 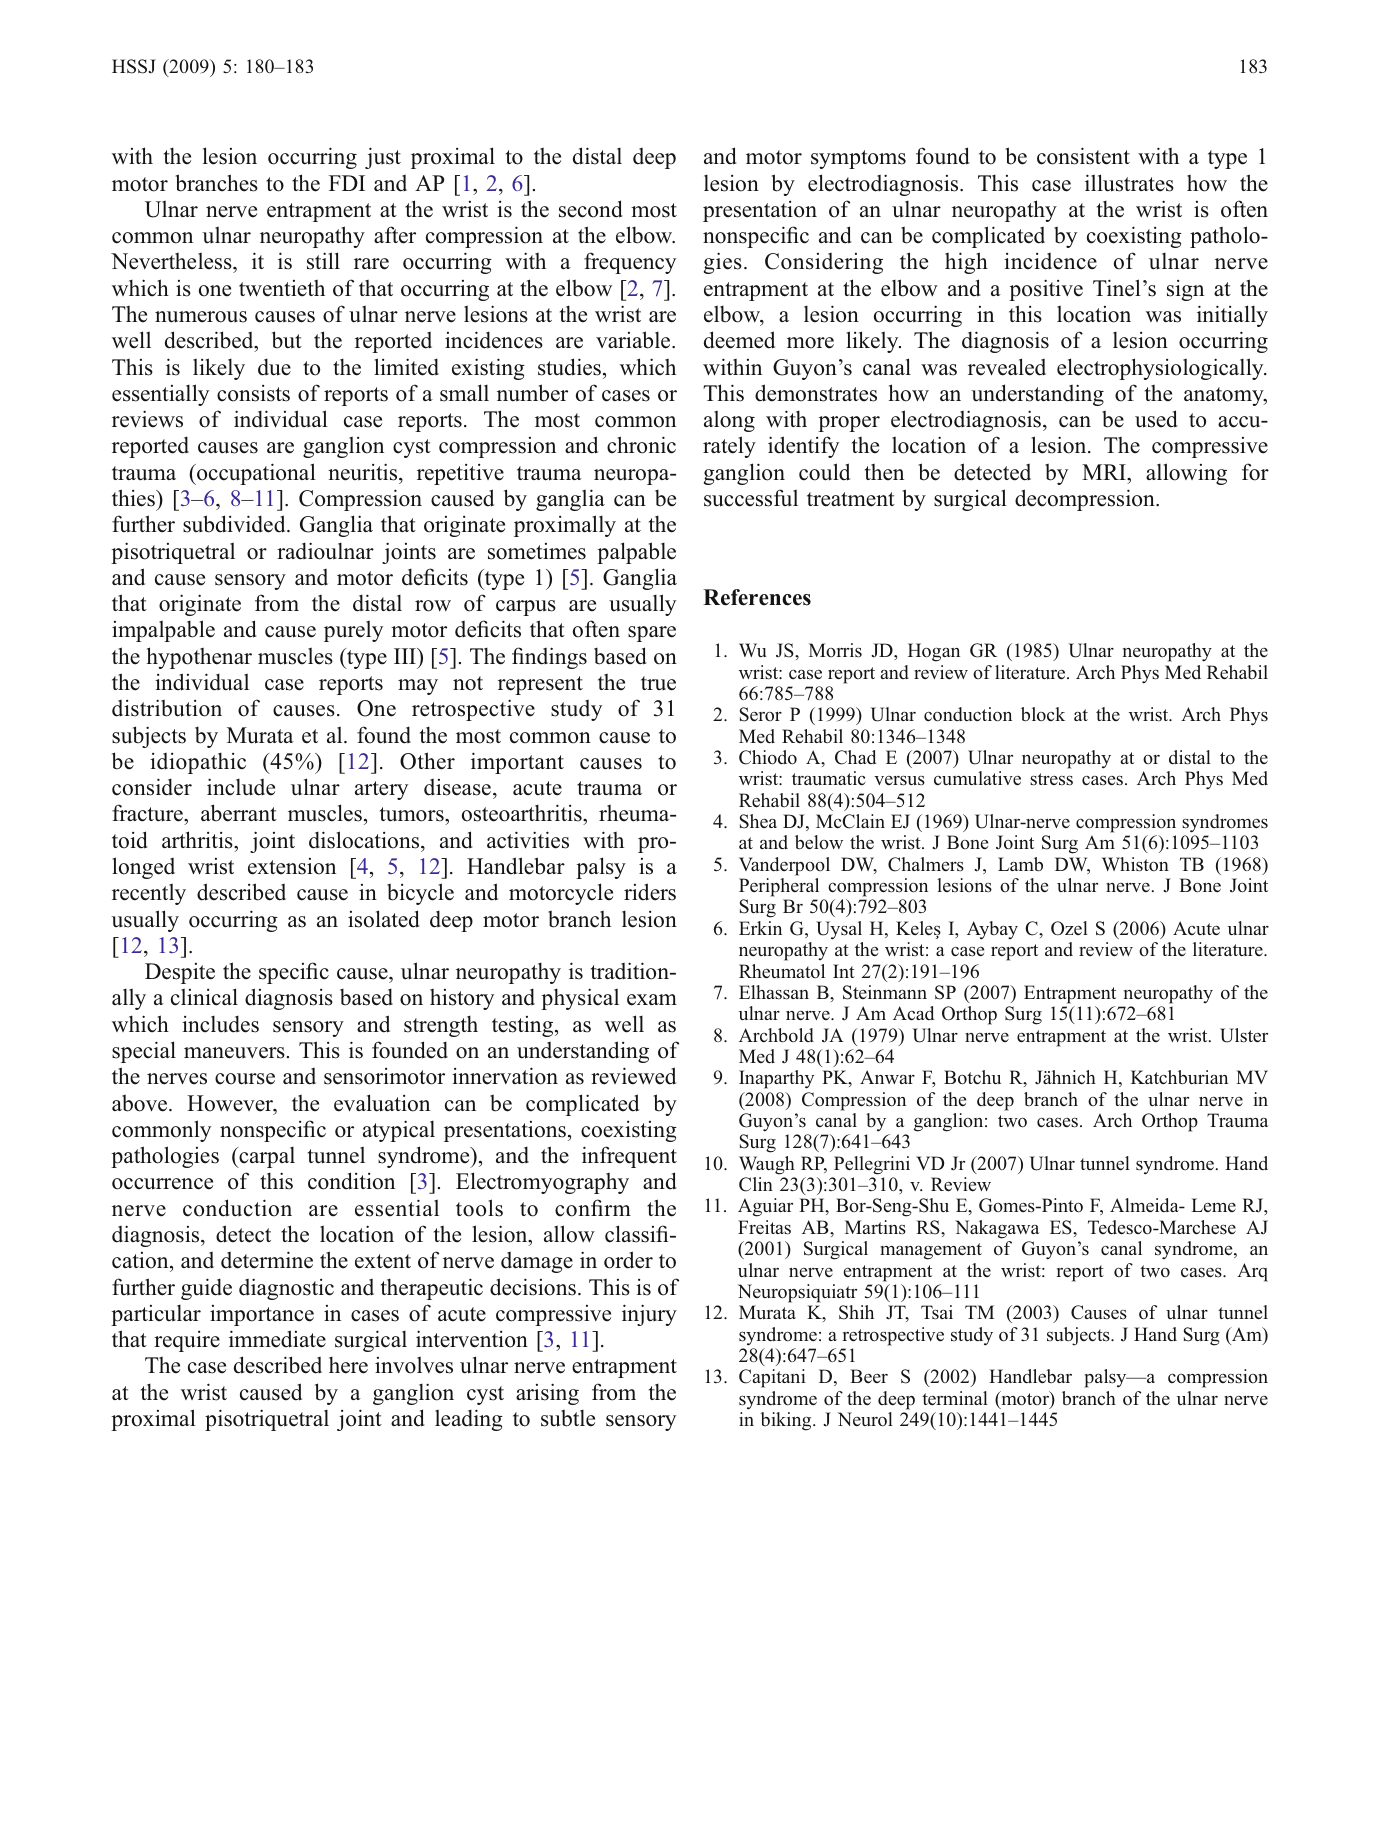 I want to click on successful, so click(x=751, y=498).
